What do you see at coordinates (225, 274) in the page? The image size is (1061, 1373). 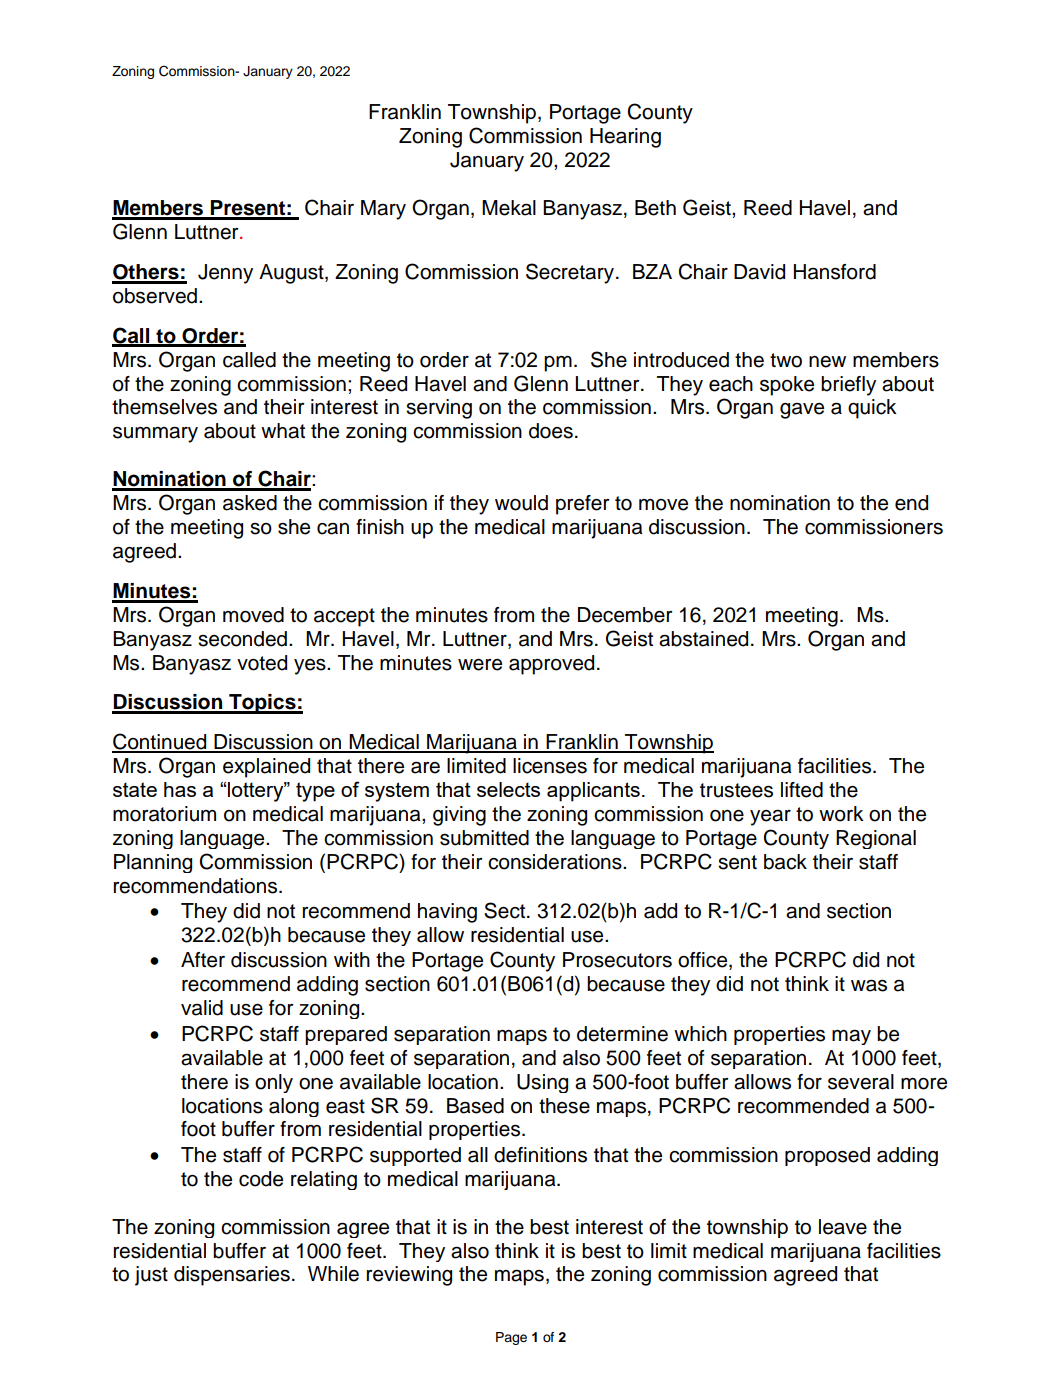 I see `Jenny` at bounding box center [225, 274].
